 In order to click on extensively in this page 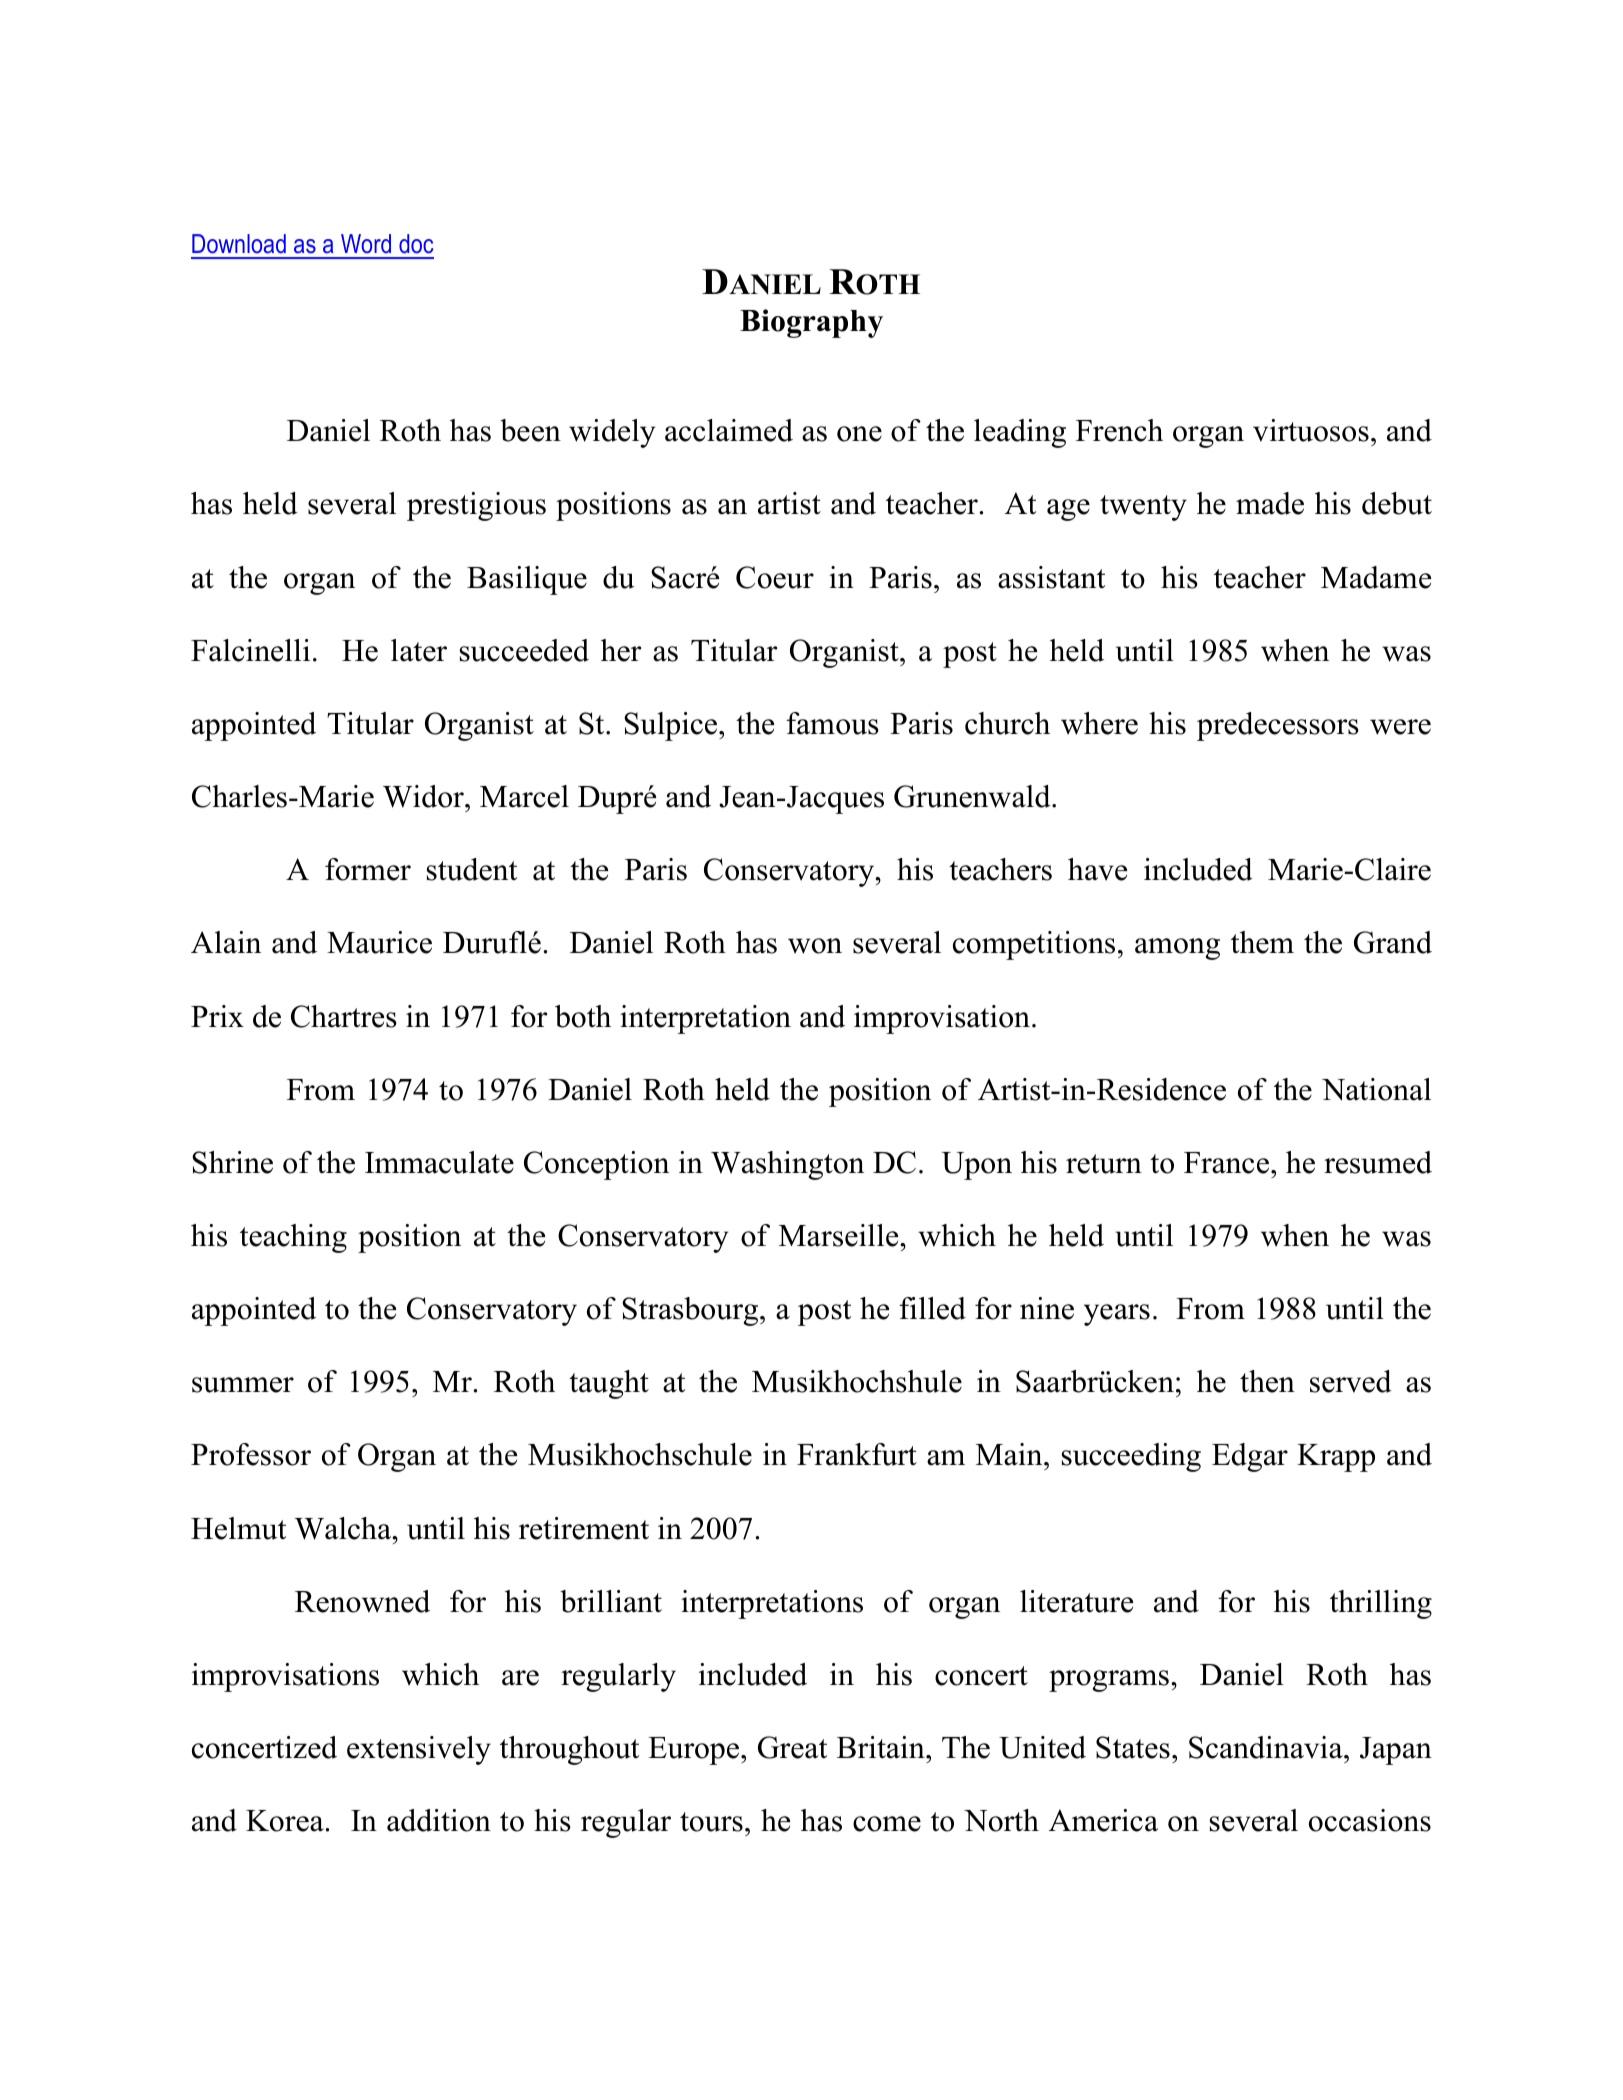, I will do `click(419, 1750)`.
